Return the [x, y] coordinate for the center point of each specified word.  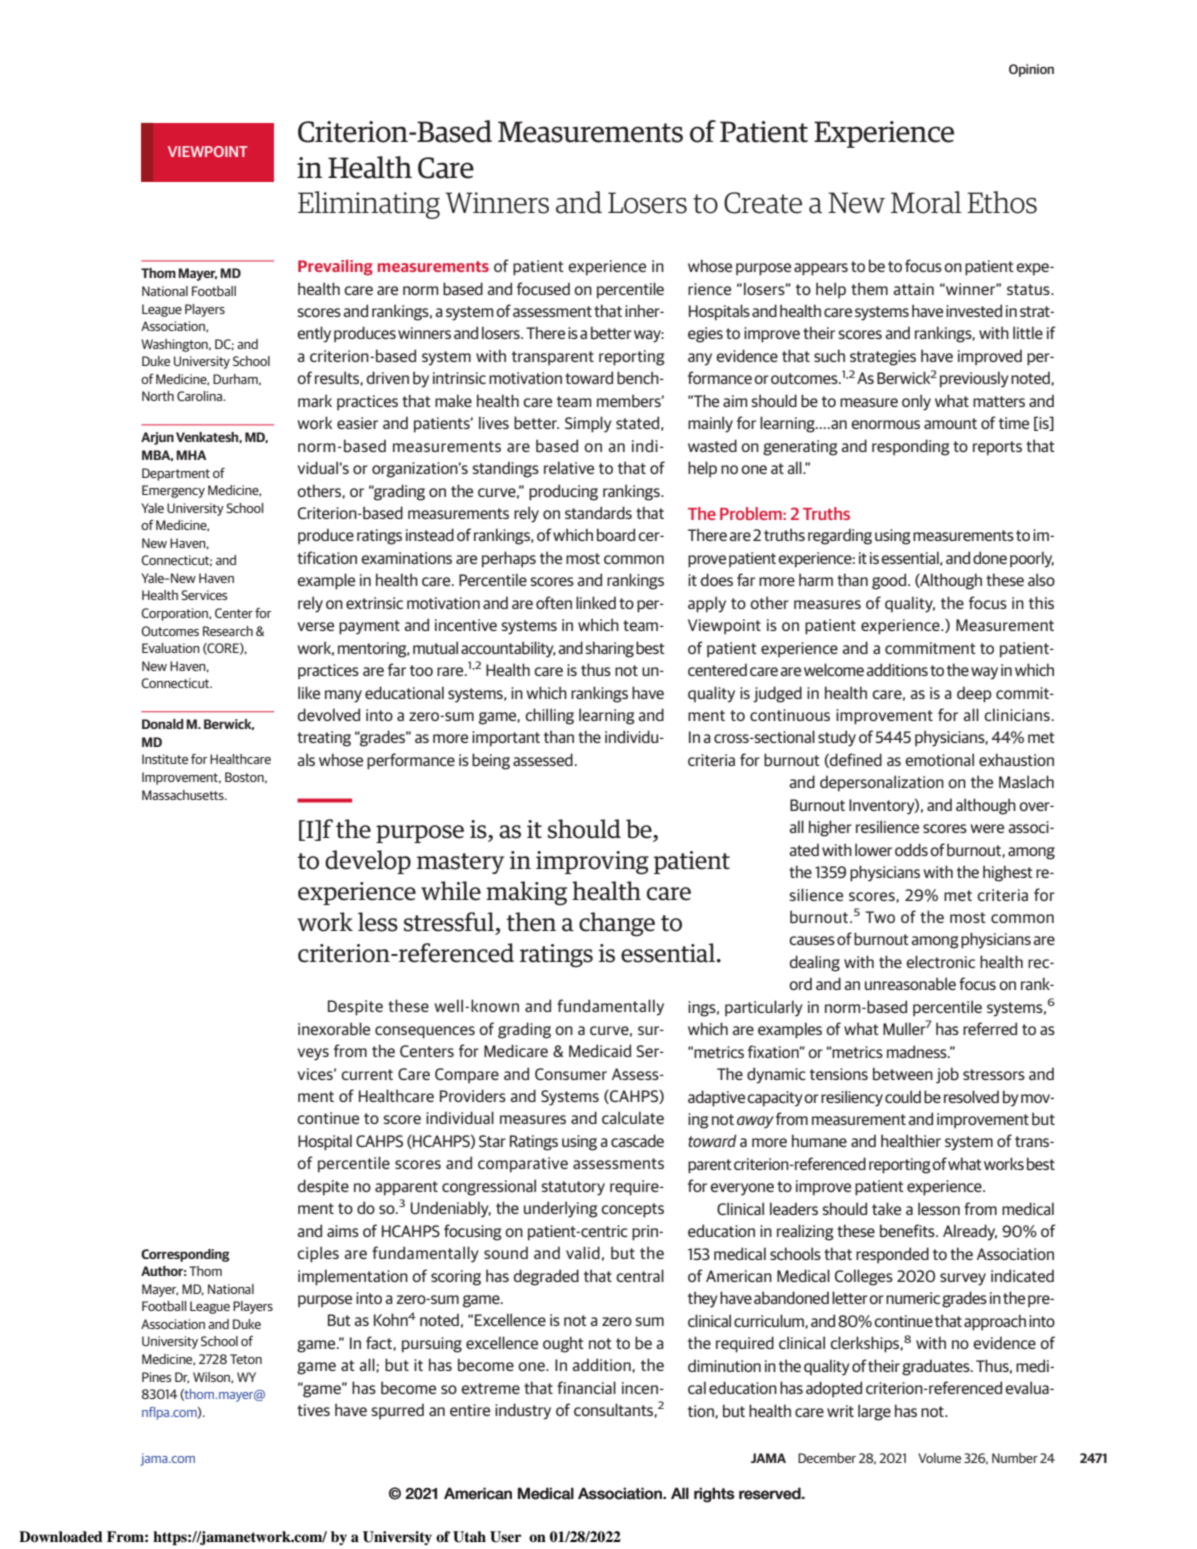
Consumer [571, 1074]
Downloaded [61, 1537]
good [889, 581]
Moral [926, 202]
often [554, 602]
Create [763, 203]
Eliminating [369, 205]
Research [228, 631]
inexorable [334, 1029]
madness [918, 1051]
